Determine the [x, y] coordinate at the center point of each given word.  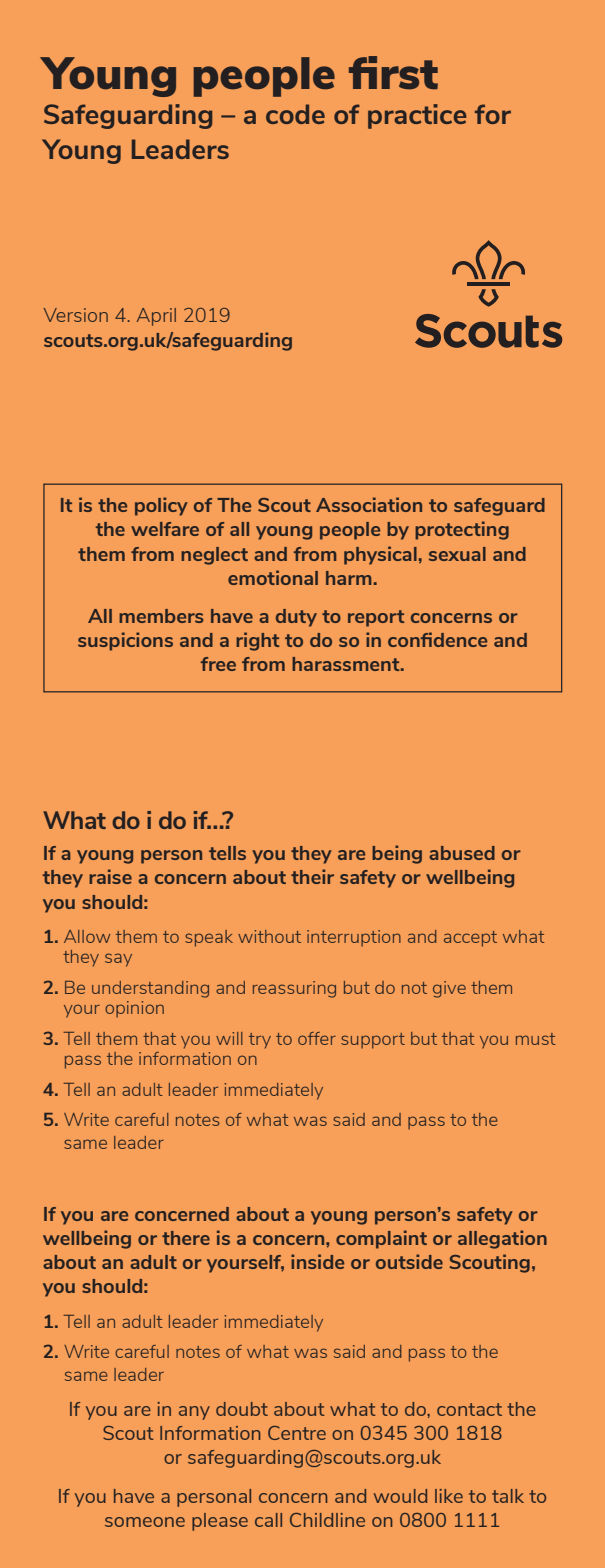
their [312, 876]
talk [508, 1496]
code [295, 114]
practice [417, 116]
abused [462, 853]
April [156, 317]
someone [145, 1522]
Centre [297, 1433]
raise [110, 876]
